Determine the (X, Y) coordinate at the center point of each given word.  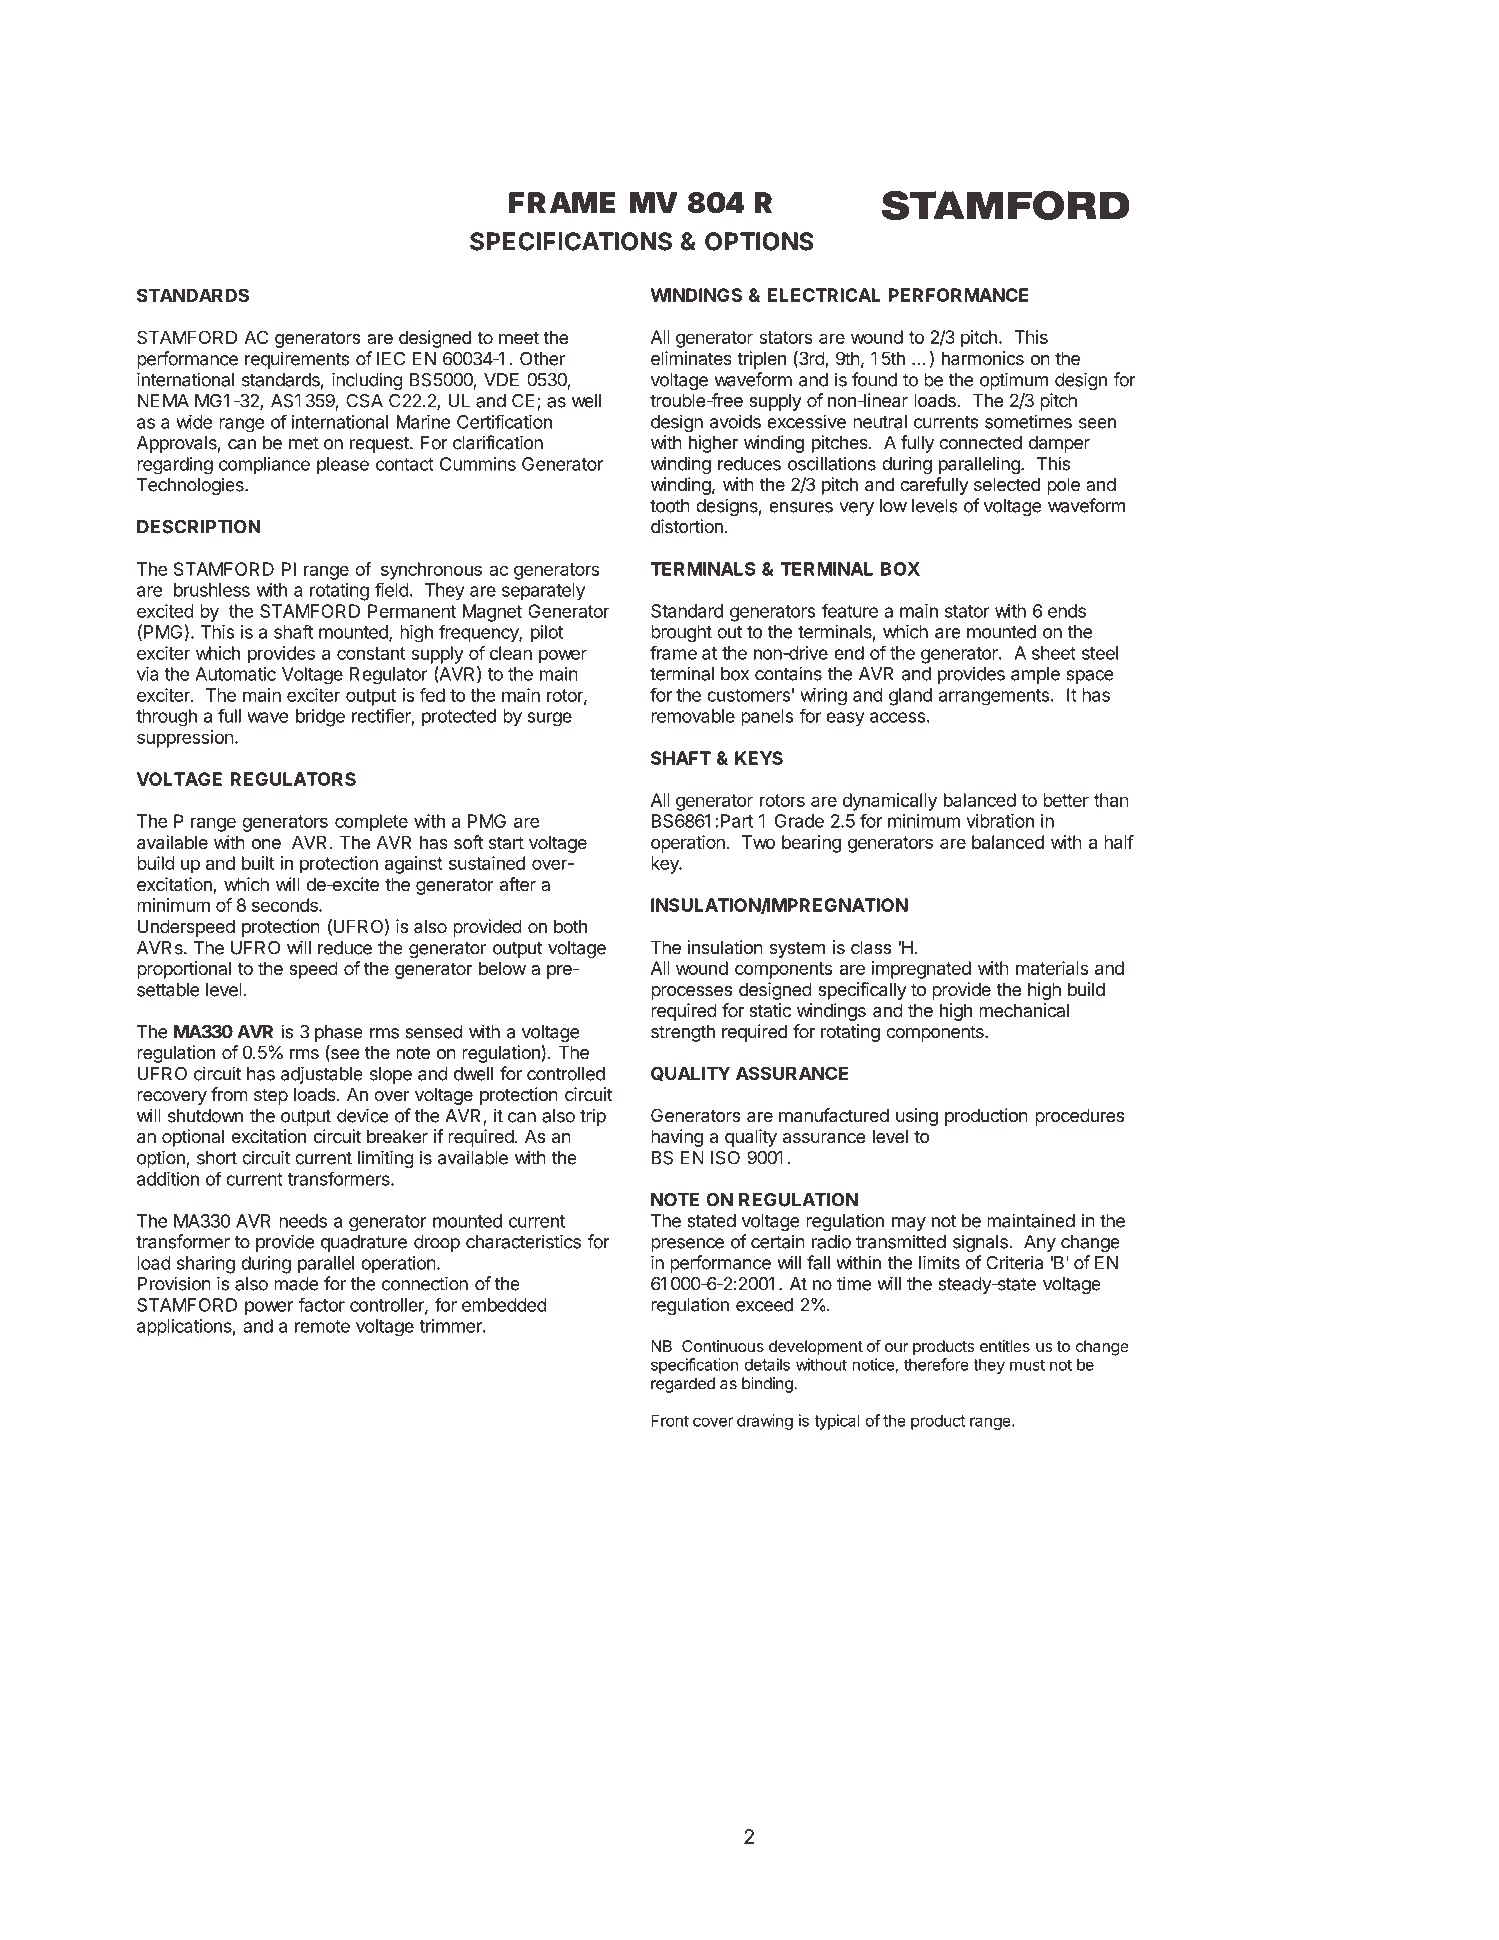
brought (681, 633)
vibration (1000, 821)
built (258, 863)
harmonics (983, 358)
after (518, 884)
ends (1067, 611)
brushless (212, 590)
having (677, 1138)
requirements (297, 360)
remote (322, 1326)
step (271, 1096)
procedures (1079, 1117)
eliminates (691, 358)
